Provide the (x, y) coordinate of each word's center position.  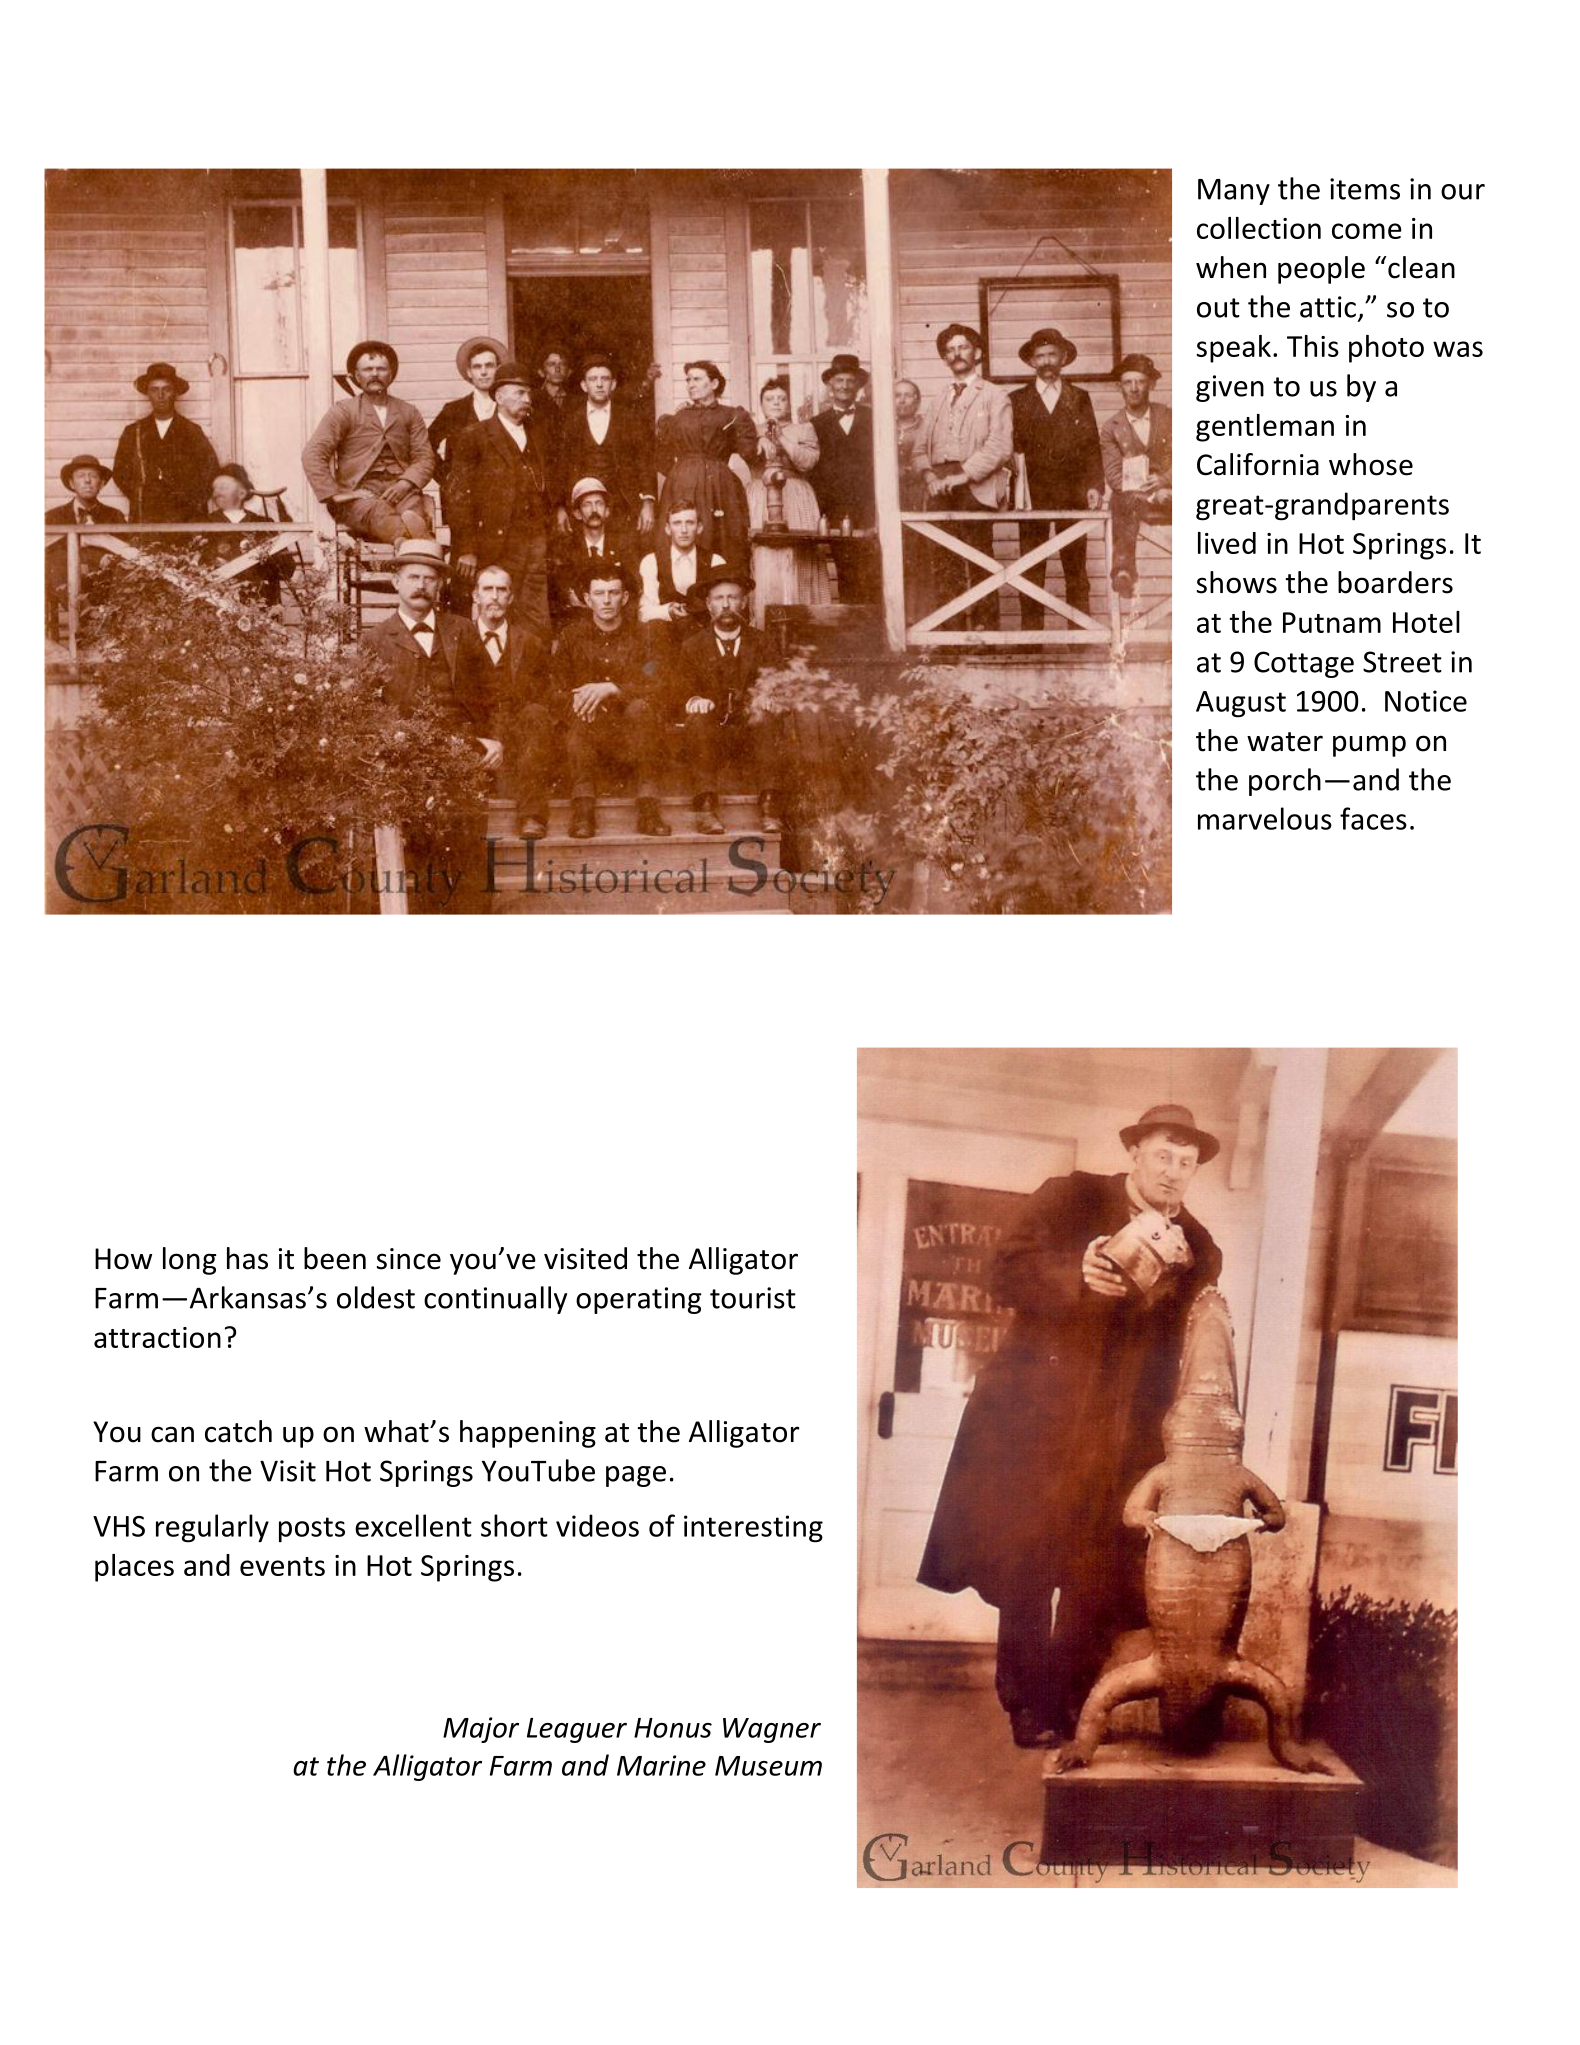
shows (1237, 582)
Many (1234, 192)
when (1231, 267)
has (247, 1258)
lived (1227, 543)
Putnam (1332, 622)
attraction (157, 1337)
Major (481, 1730)
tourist (753, 1298)
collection (1259, 228)
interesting (753, 1529)
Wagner (772, 1730)
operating (639, 1300)
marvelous (1265, 818)
